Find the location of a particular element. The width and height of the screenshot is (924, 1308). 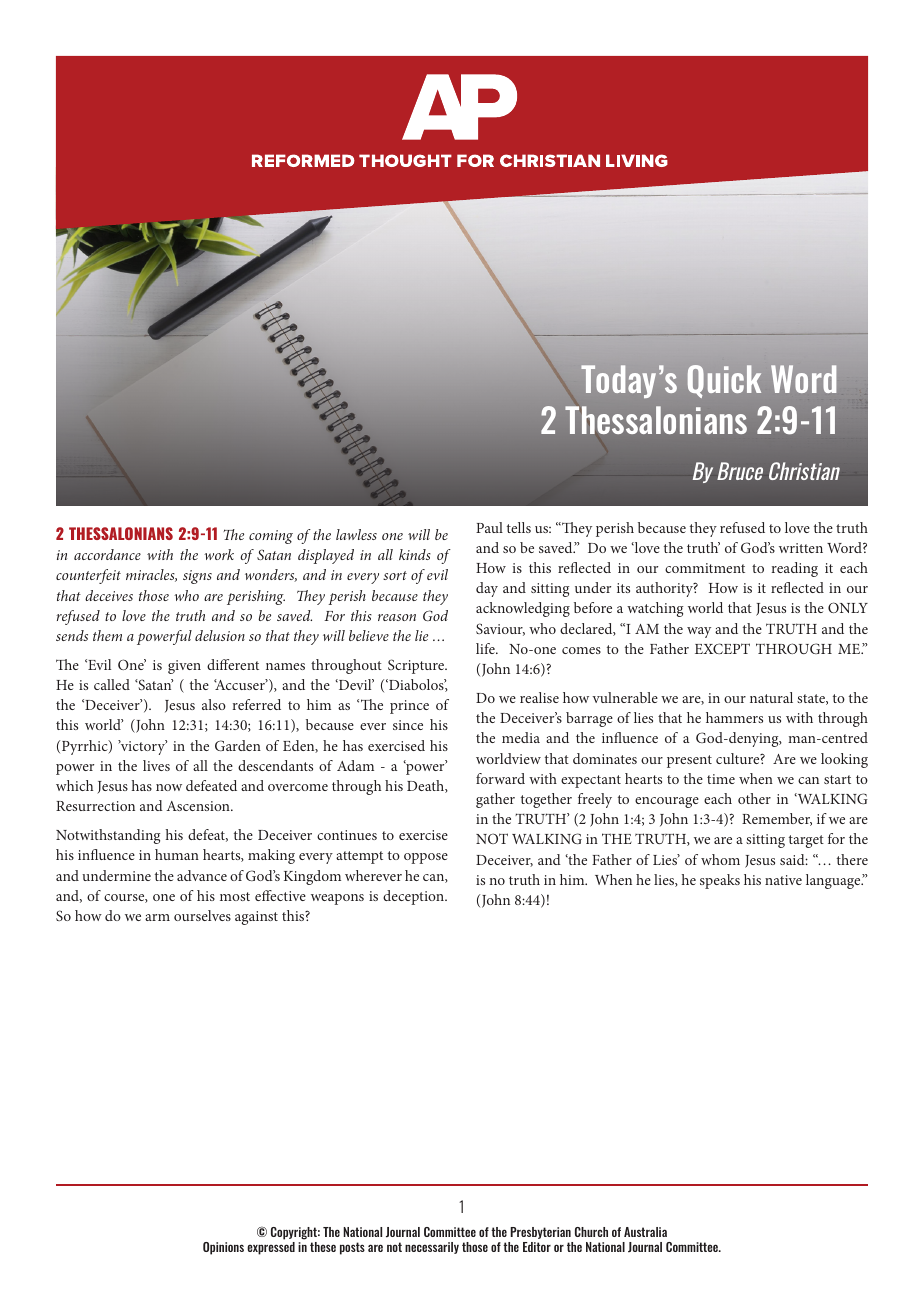

gather is located at coordinates (495, 800).
